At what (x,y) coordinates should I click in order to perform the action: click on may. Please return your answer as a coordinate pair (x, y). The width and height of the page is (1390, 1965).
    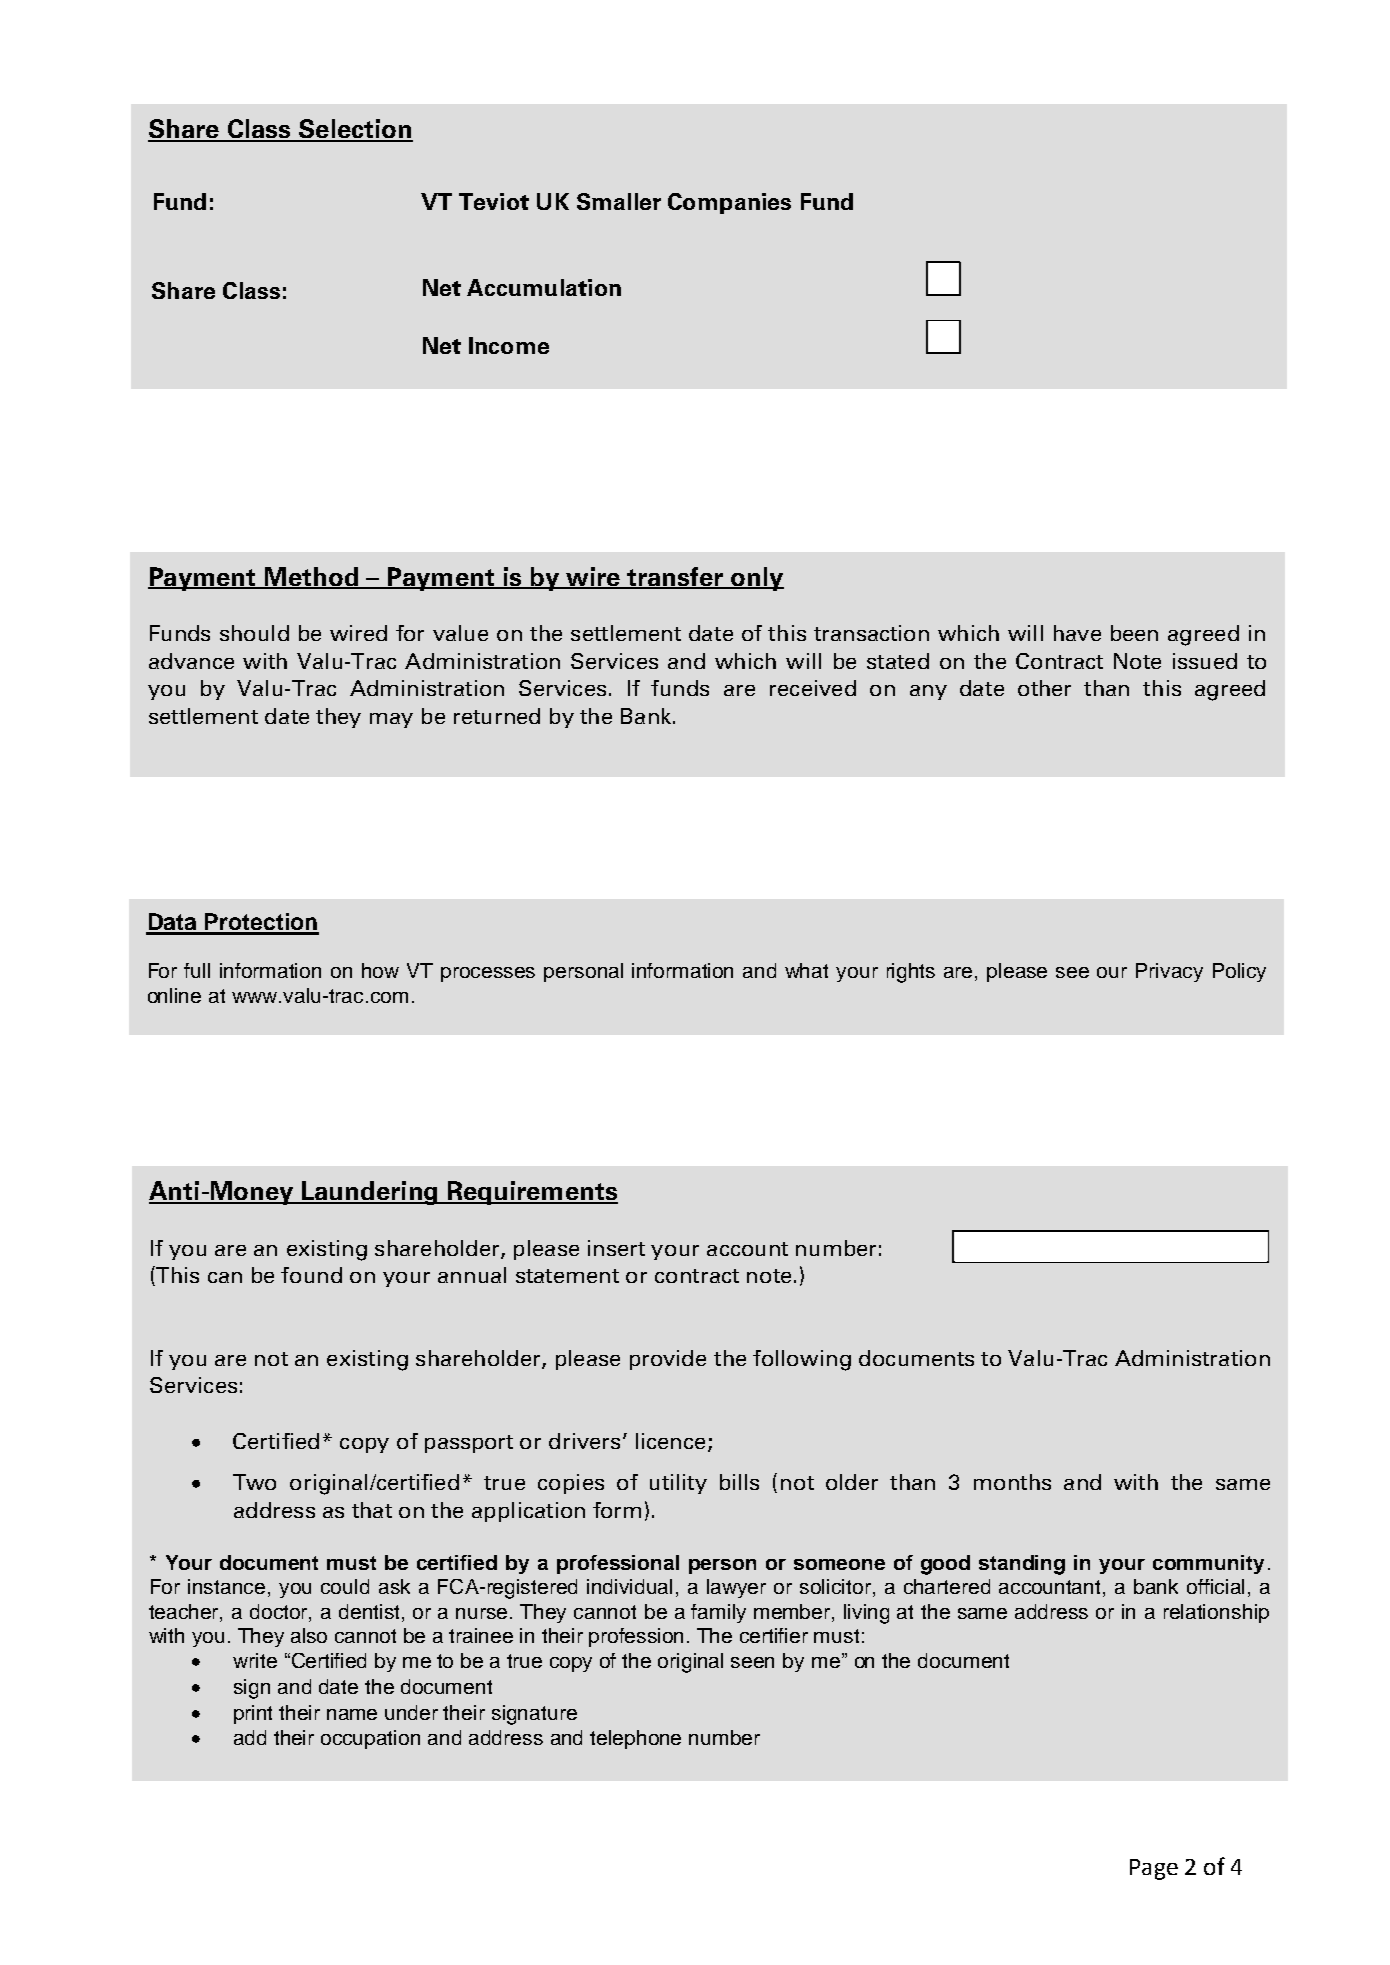
    Looking at the image, I should click on (391, 720).
